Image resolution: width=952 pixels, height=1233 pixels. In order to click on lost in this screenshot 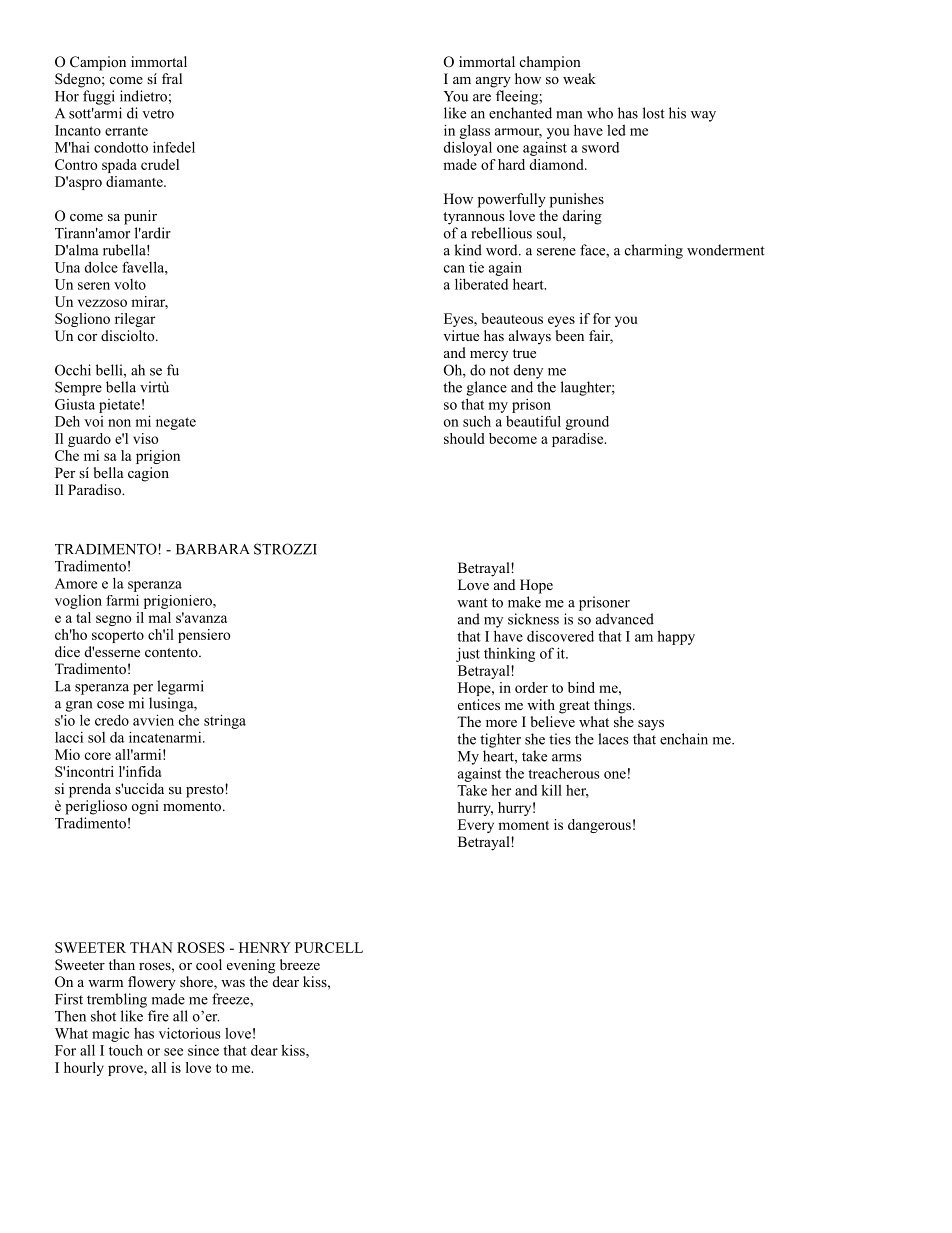, I will do `click(654, 113)`.
